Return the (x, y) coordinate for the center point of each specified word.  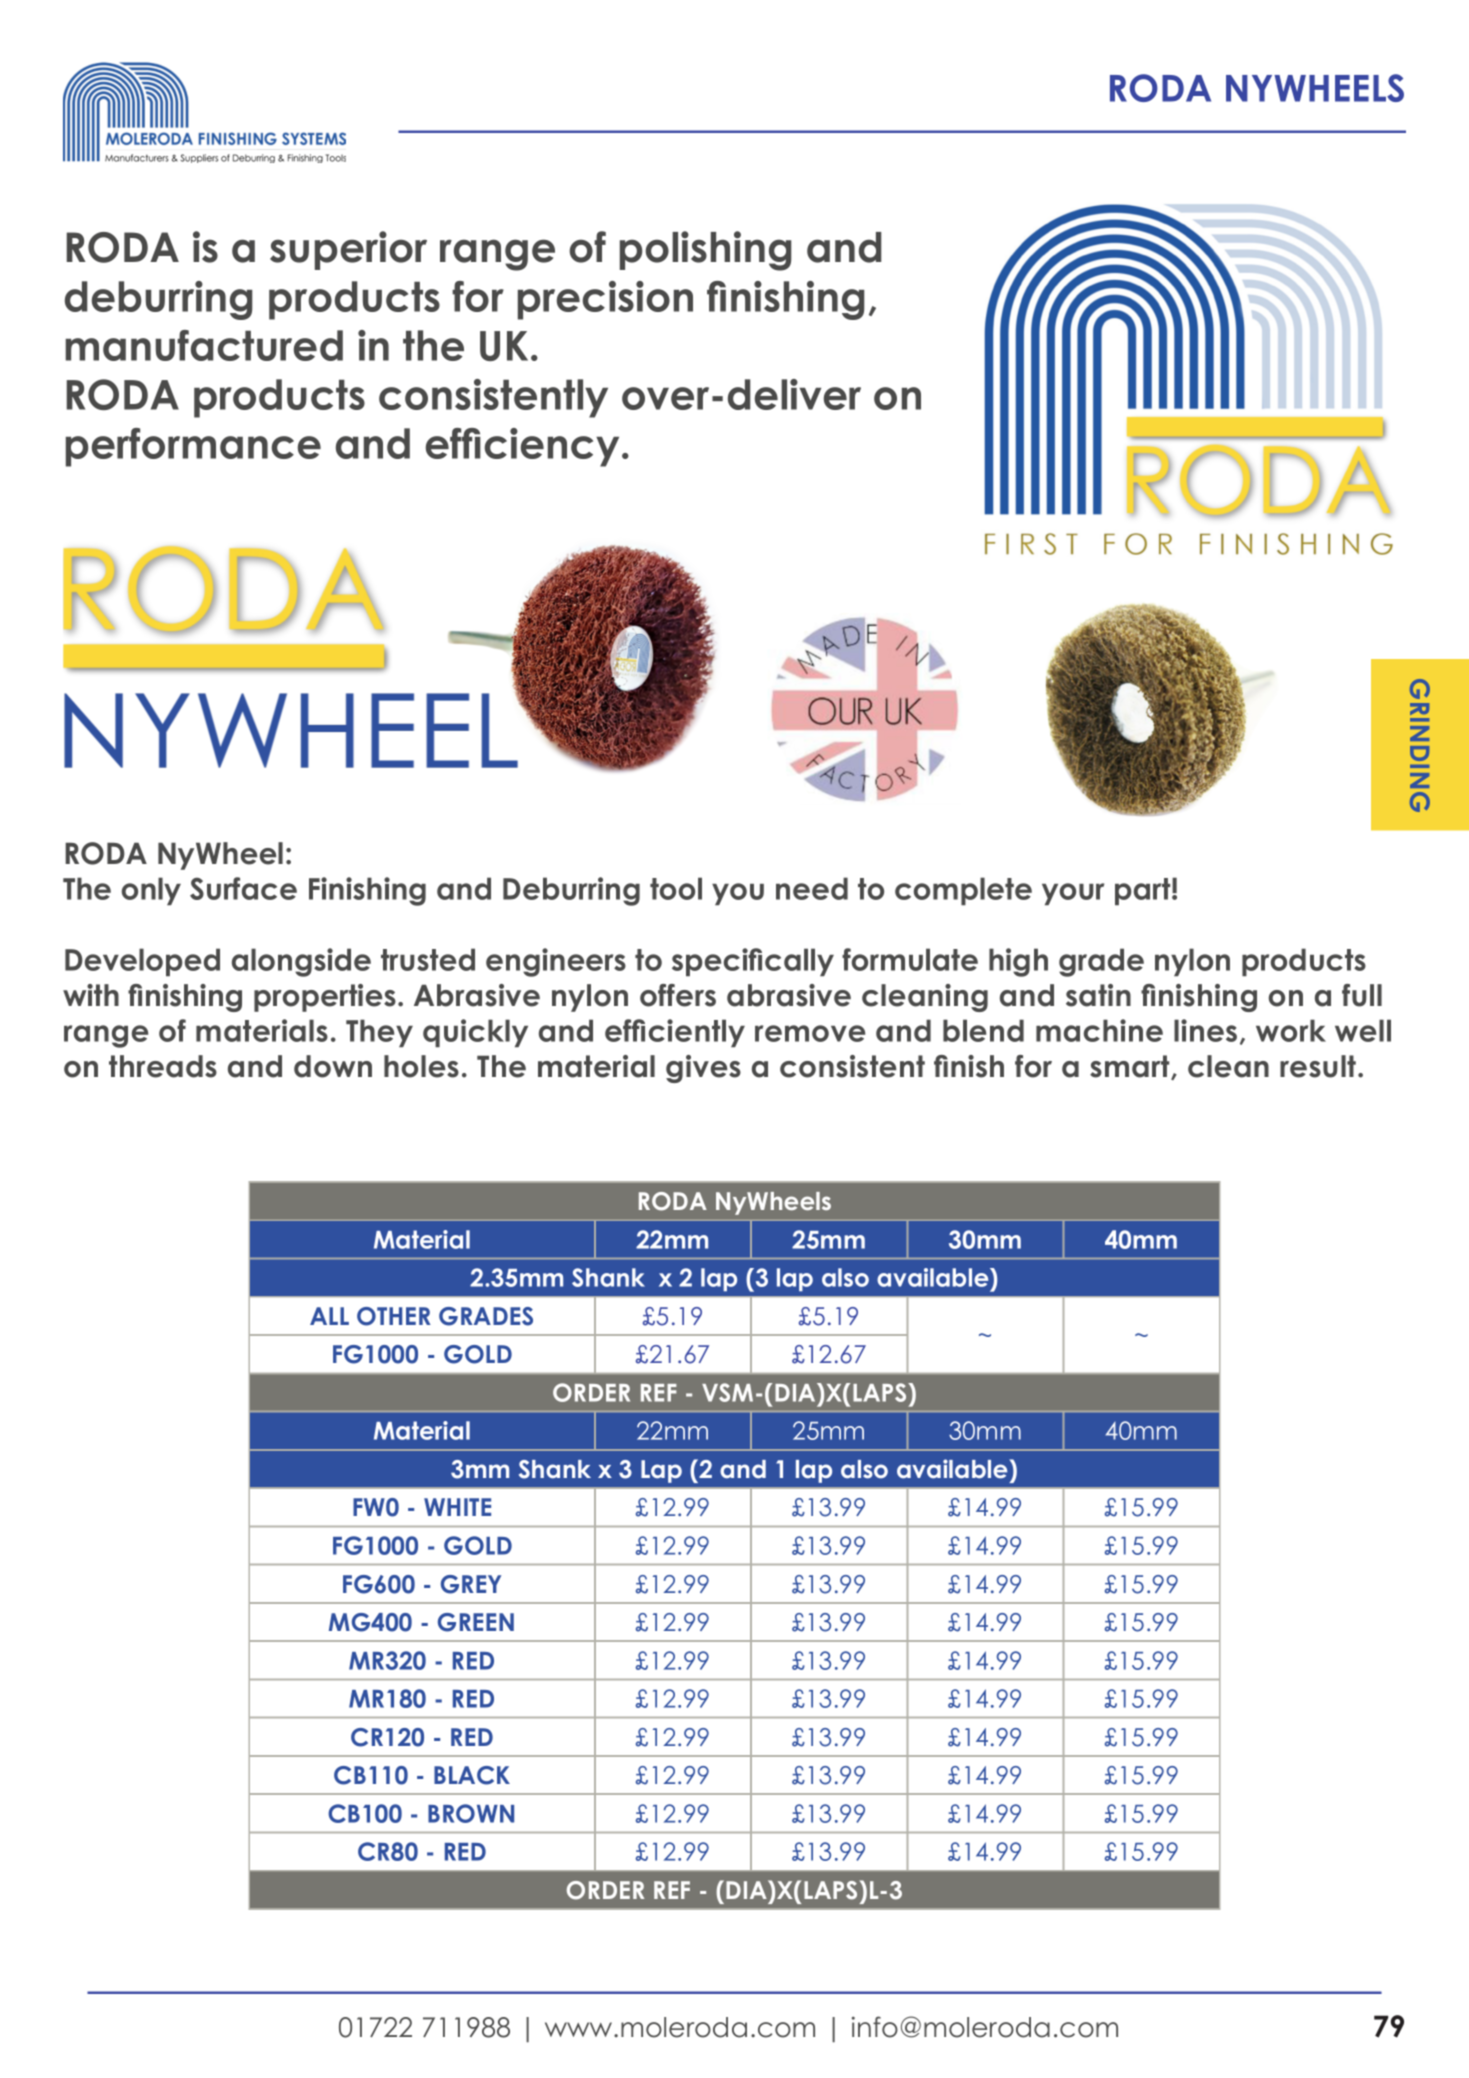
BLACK (472, 1775)
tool (676, 888)
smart (1131, 1067)
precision (605, 300)
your (1073, 894)
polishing (705, 251)
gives (703, 1069)
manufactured (204, 345)
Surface (243, 888)
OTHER (394, 1316)
